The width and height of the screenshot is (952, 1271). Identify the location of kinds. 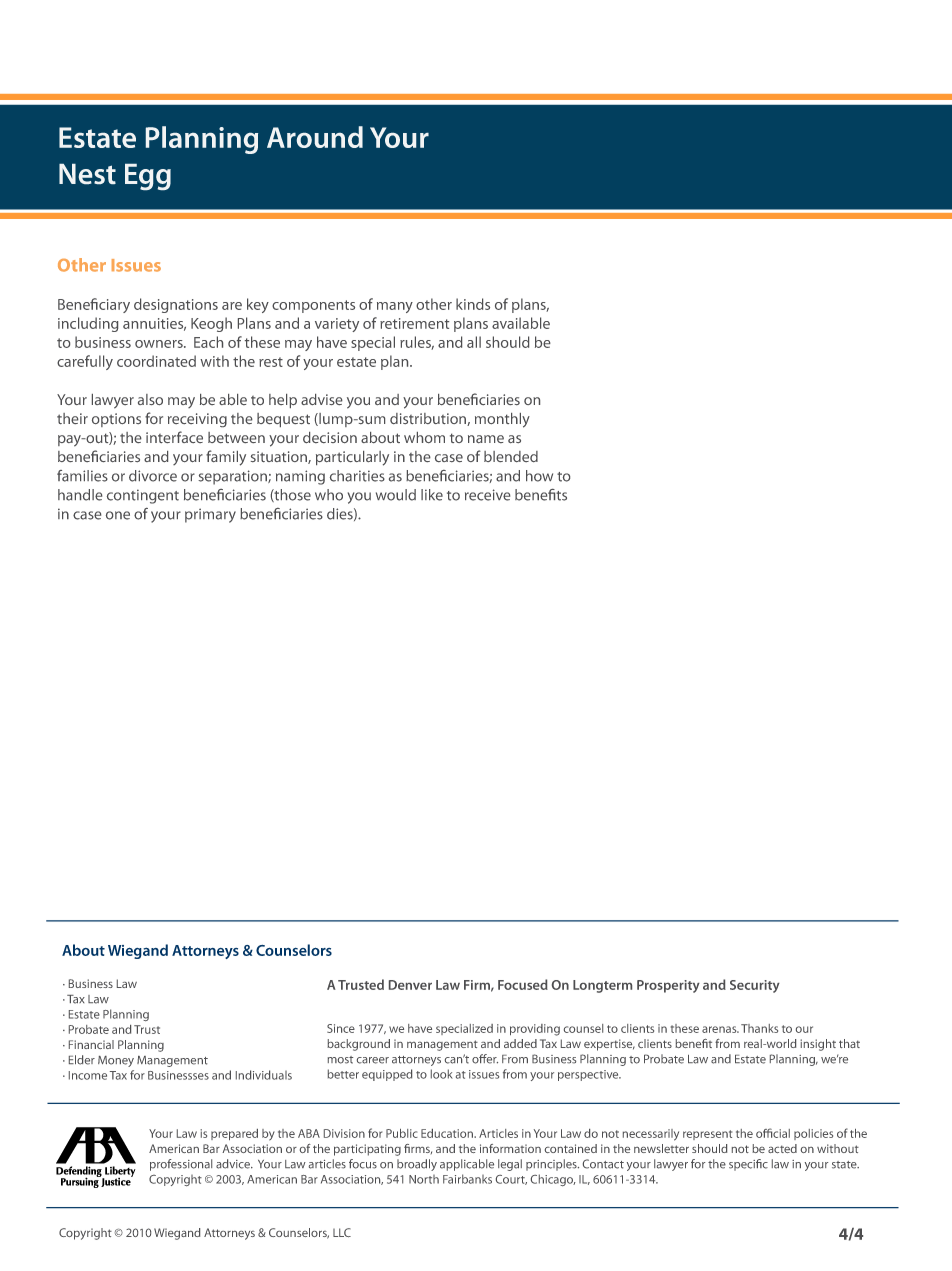
(473, 304).
